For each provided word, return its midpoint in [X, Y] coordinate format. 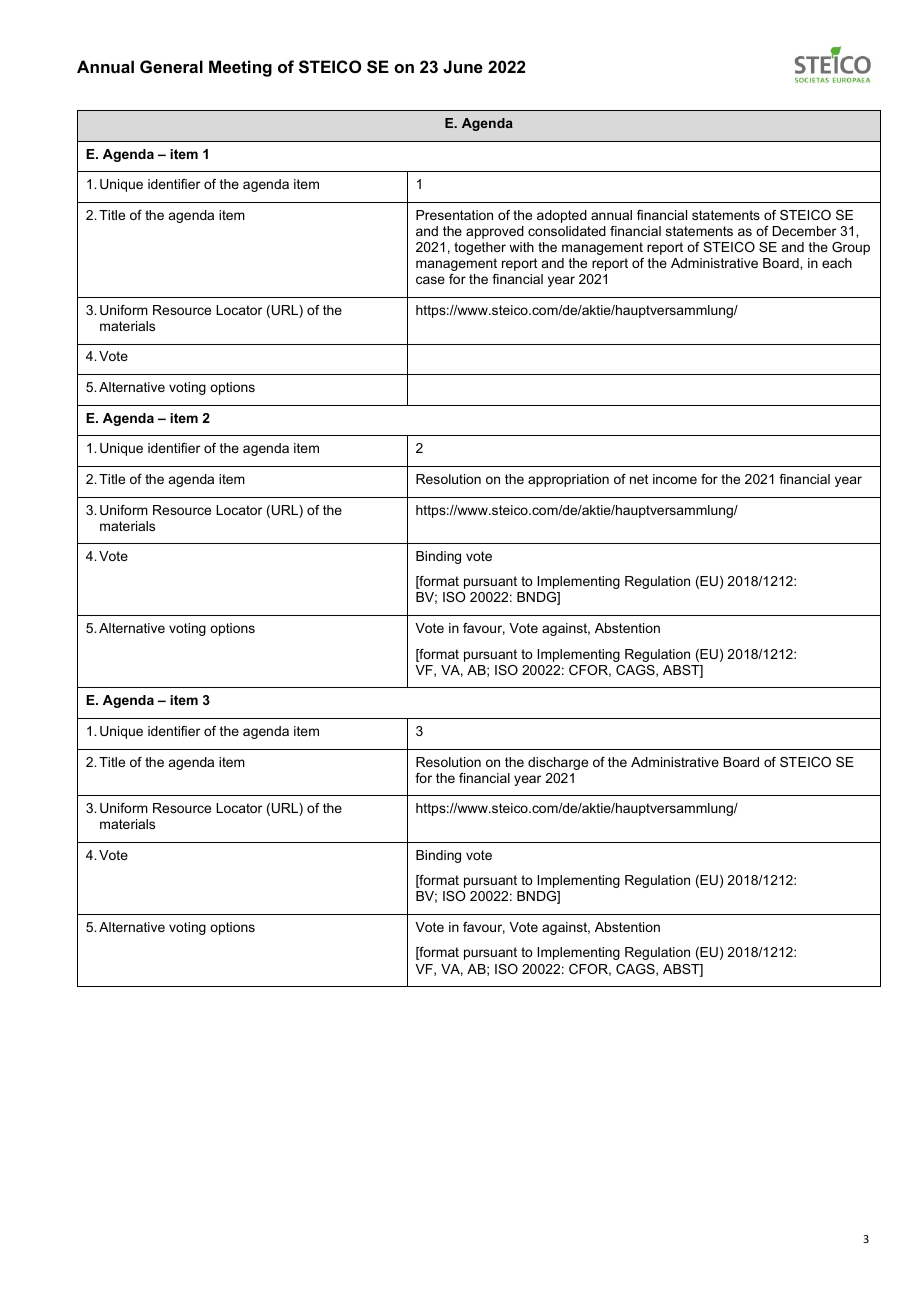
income [675, 479]
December [804, 231]
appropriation [568, 480]
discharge [558, 763]
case [430, 280]
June [463, 66]
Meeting [240, 68]
